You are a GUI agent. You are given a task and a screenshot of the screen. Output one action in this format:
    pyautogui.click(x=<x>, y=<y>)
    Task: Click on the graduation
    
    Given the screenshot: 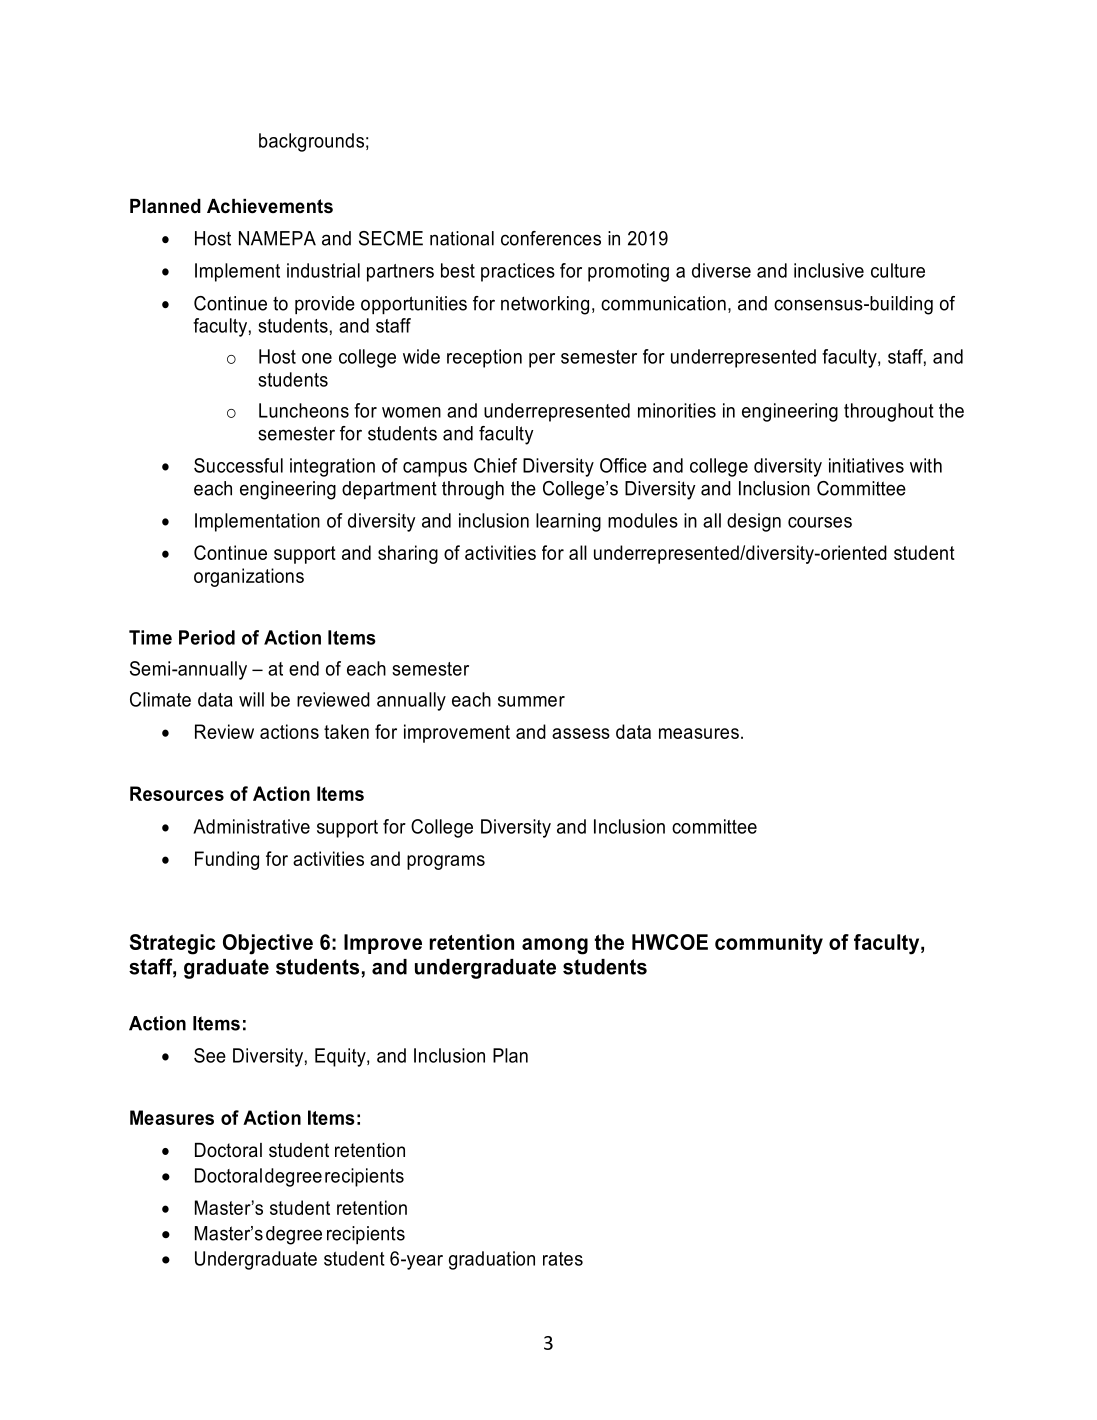 What is the action you would take?
    pyautogui.click(x=492, y=1260)
